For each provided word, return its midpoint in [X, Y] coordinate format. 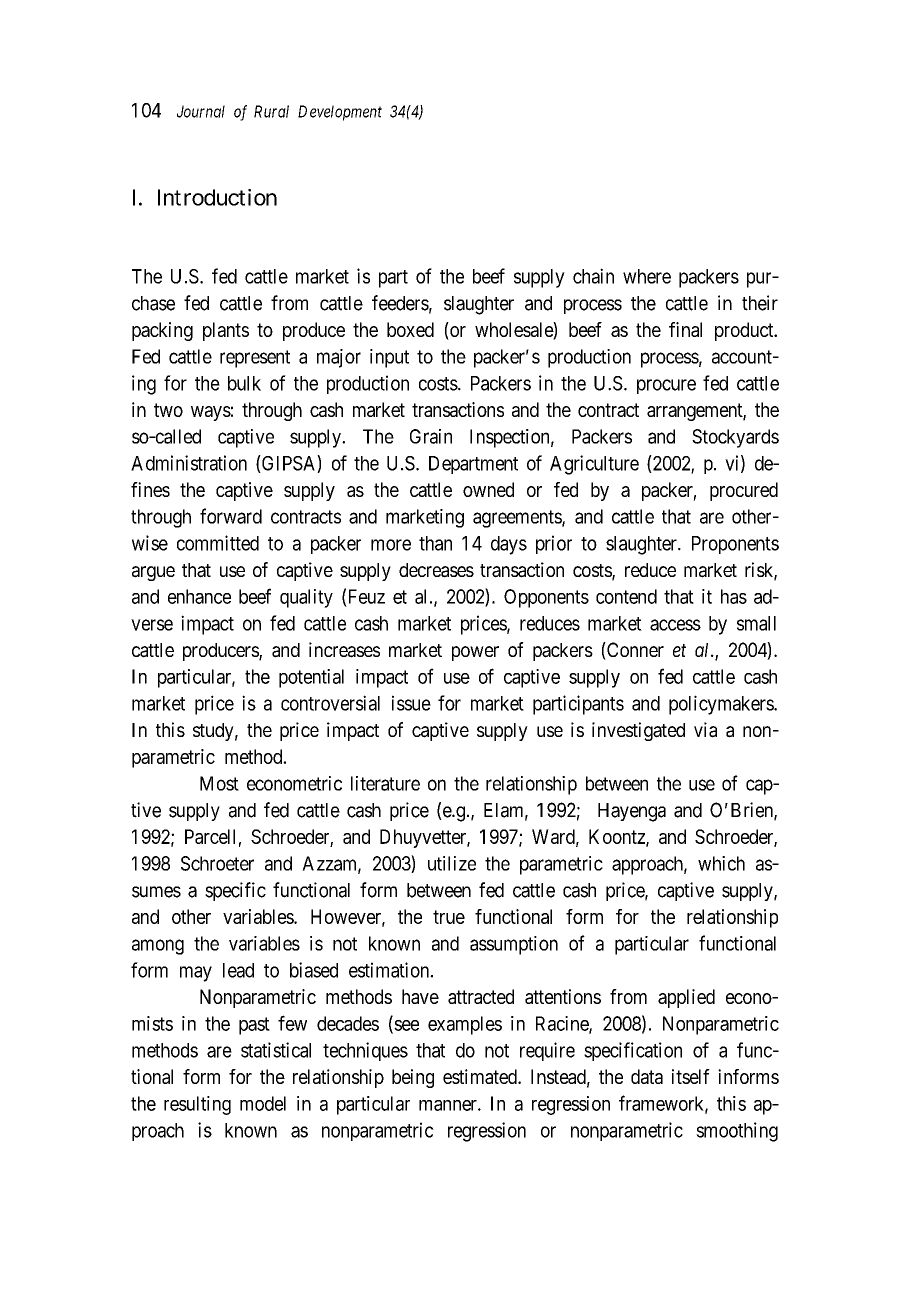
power [475, 653]
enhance [199, 596]
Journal [201, 111]
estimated [481, 1076]
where [647, 276]
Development [340, 113]
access [675, 625]
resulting [197, 1105]
